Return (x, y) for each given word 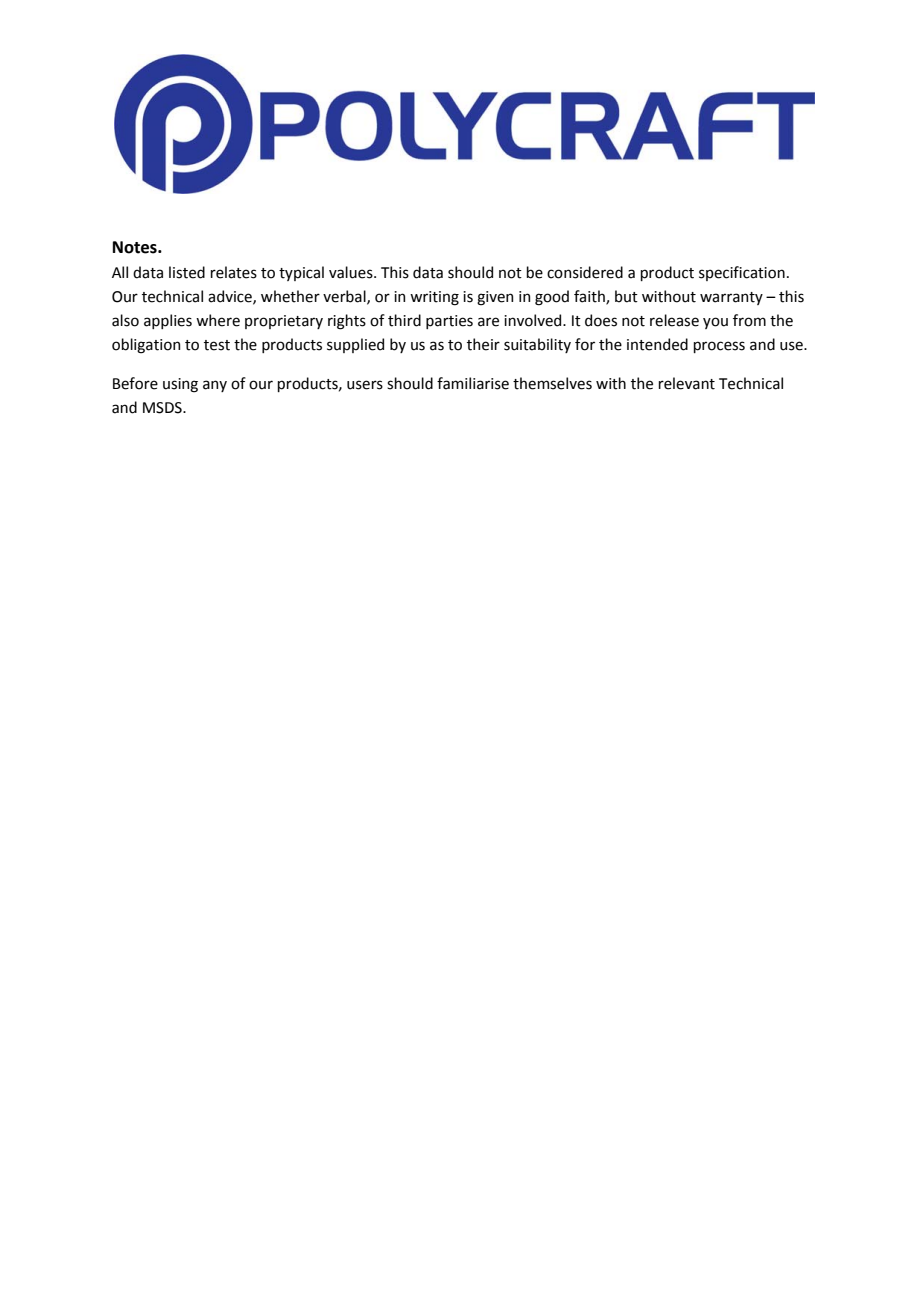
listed (187, 272)
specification (742, 273)
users (365, 385)
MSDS (163, 408)
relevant (686, 383)
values (352, 272)
